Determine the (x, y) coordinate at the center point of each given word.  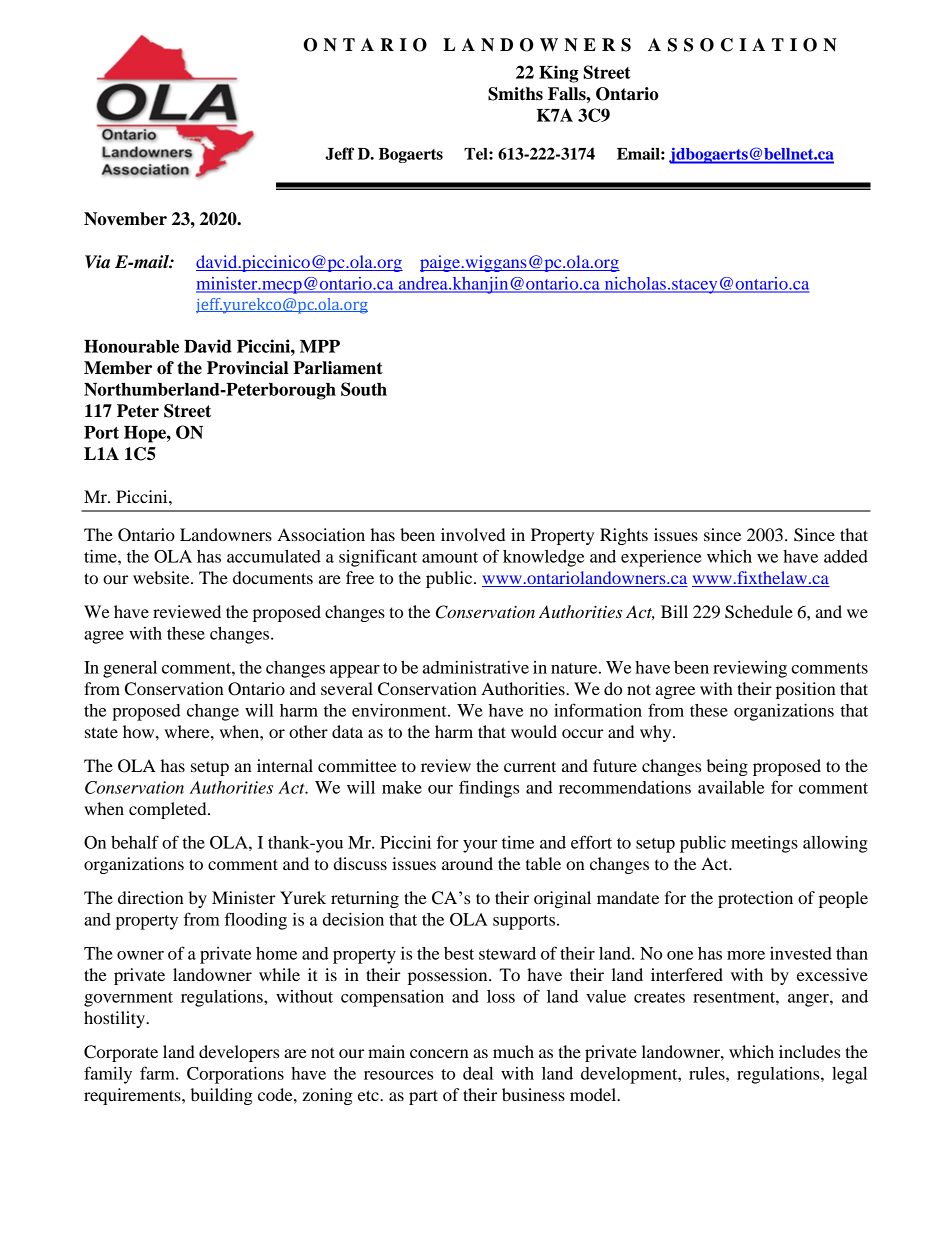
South (364, 389)
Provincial (247, 368)
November (125, 219)
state (101, 732)
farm (158, 1073)
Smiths (515, 94)
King (558, 74)
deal (478, 1073)
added (846, 556)
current (530, 766)
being (727, 767)
